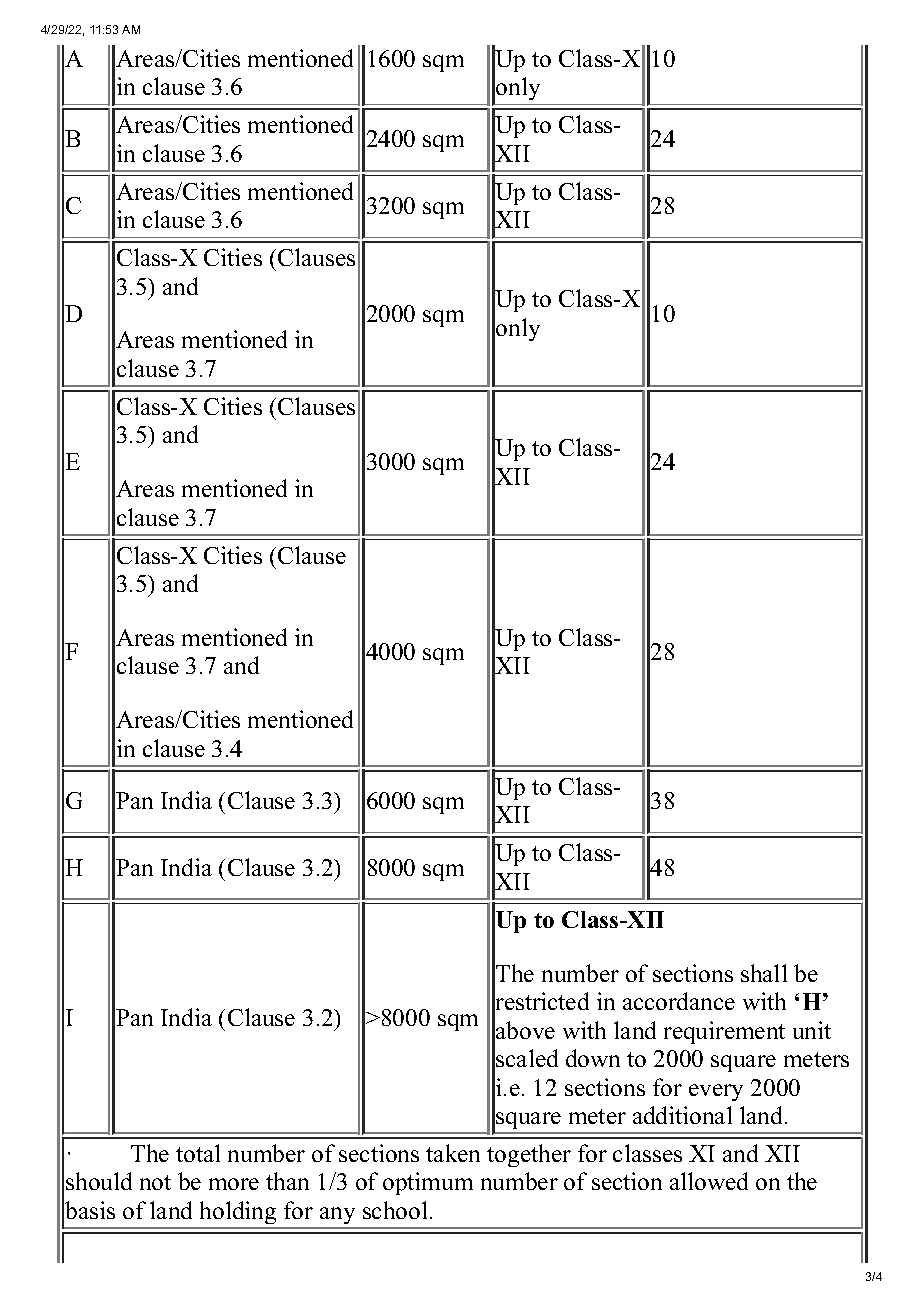 This screenshot has height=1308, width=924. Describe the element at coordinates (679, 1001) in the screenshot. I see `accordance` at that location.
